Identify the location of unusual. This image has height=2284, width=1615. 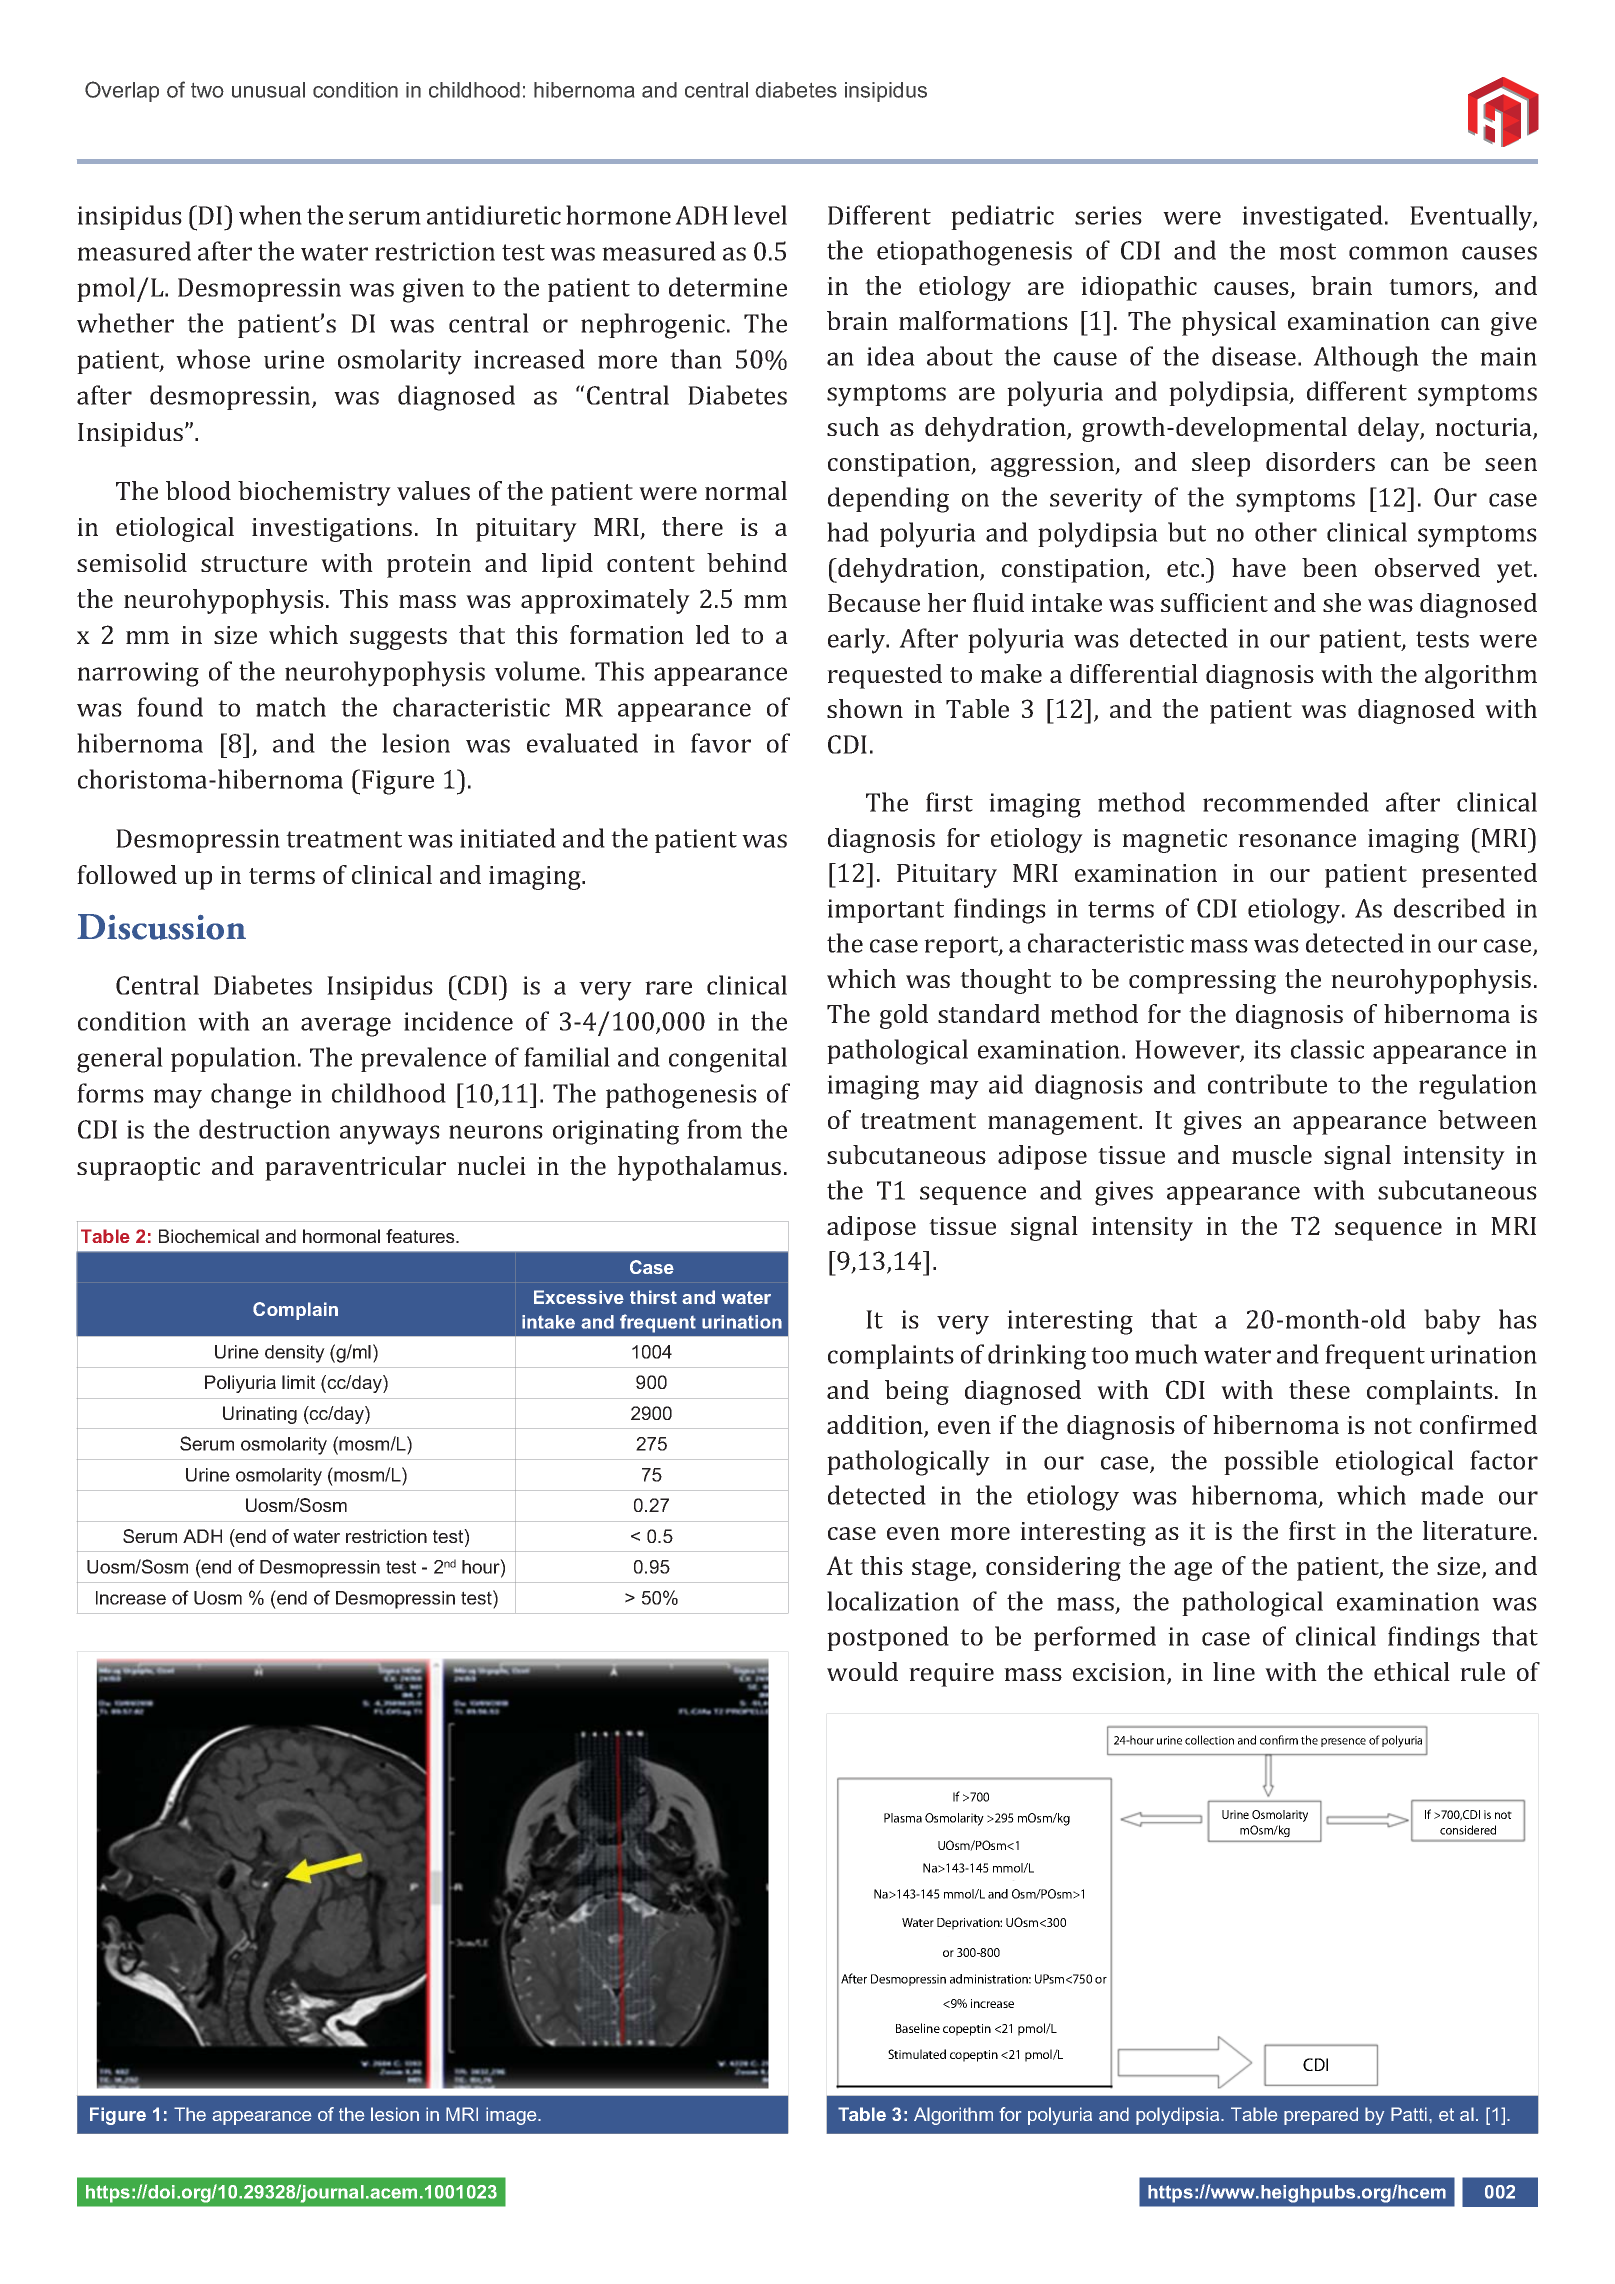
(268, 90).
